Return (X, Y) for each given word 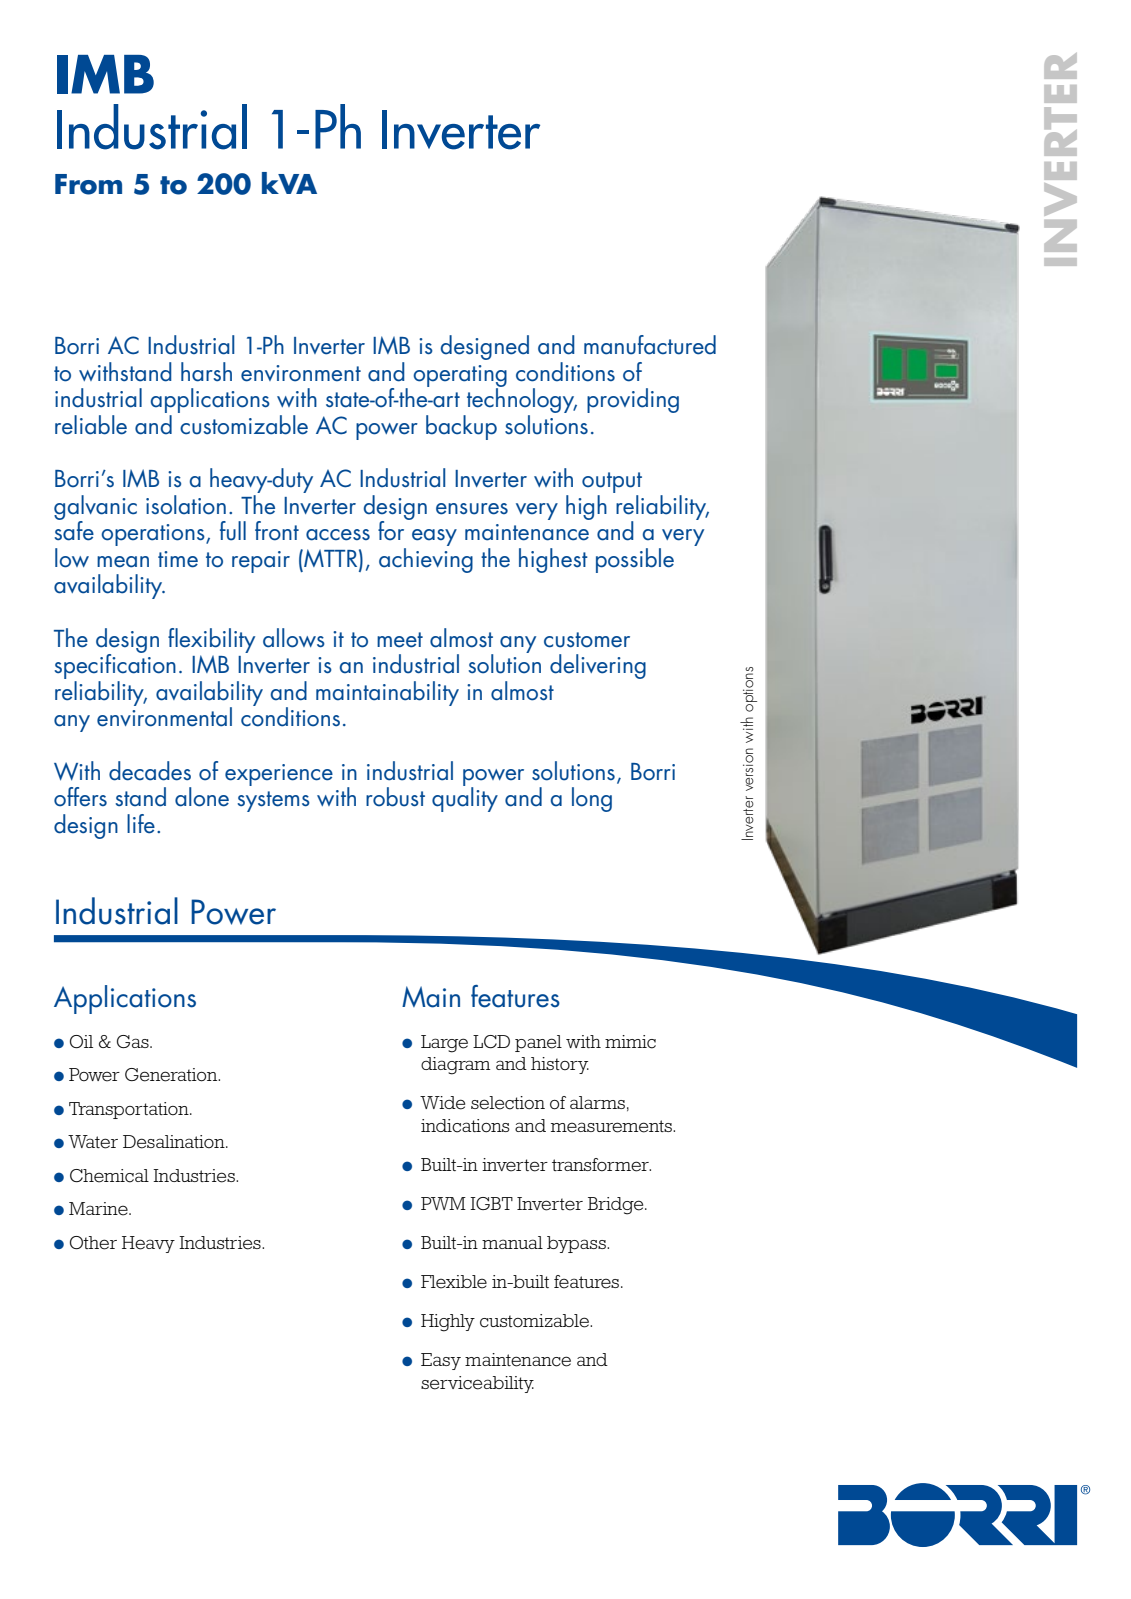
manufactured (650, 345)
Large (444, 1044)
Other (93, 1243)
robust (395, 797)
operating (460, 377)
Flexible (454, 1282)
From (88, 184)
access (338, 535)
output (612, 484)
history (560, 1065)
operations (154, 535)
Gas (134, 1041)
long (592, 799)
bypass (577, 1244)
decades (150, 771)
